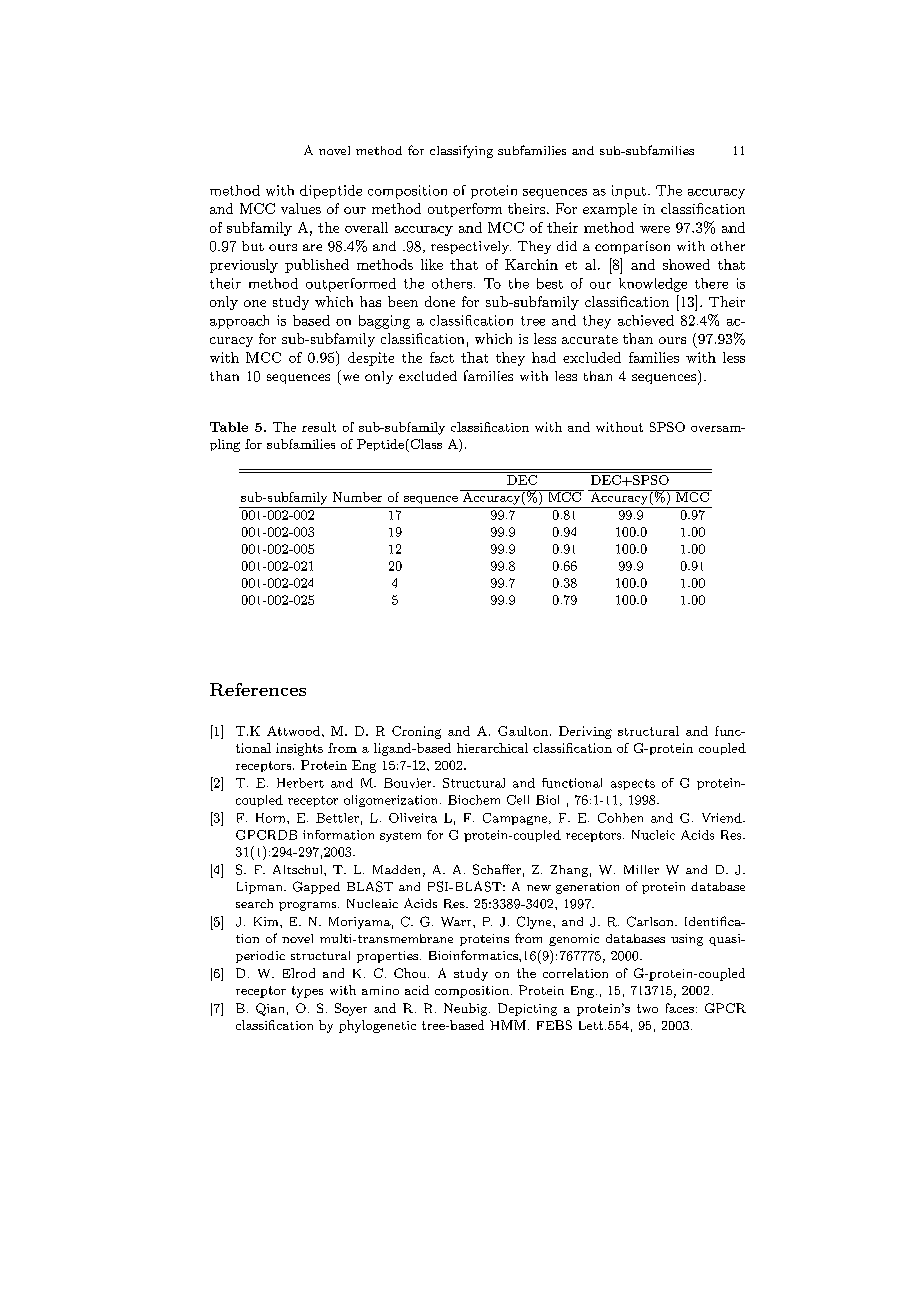 The width and height of the page is (924, 1308). I want to click on Deriving, so click(585, 732).
